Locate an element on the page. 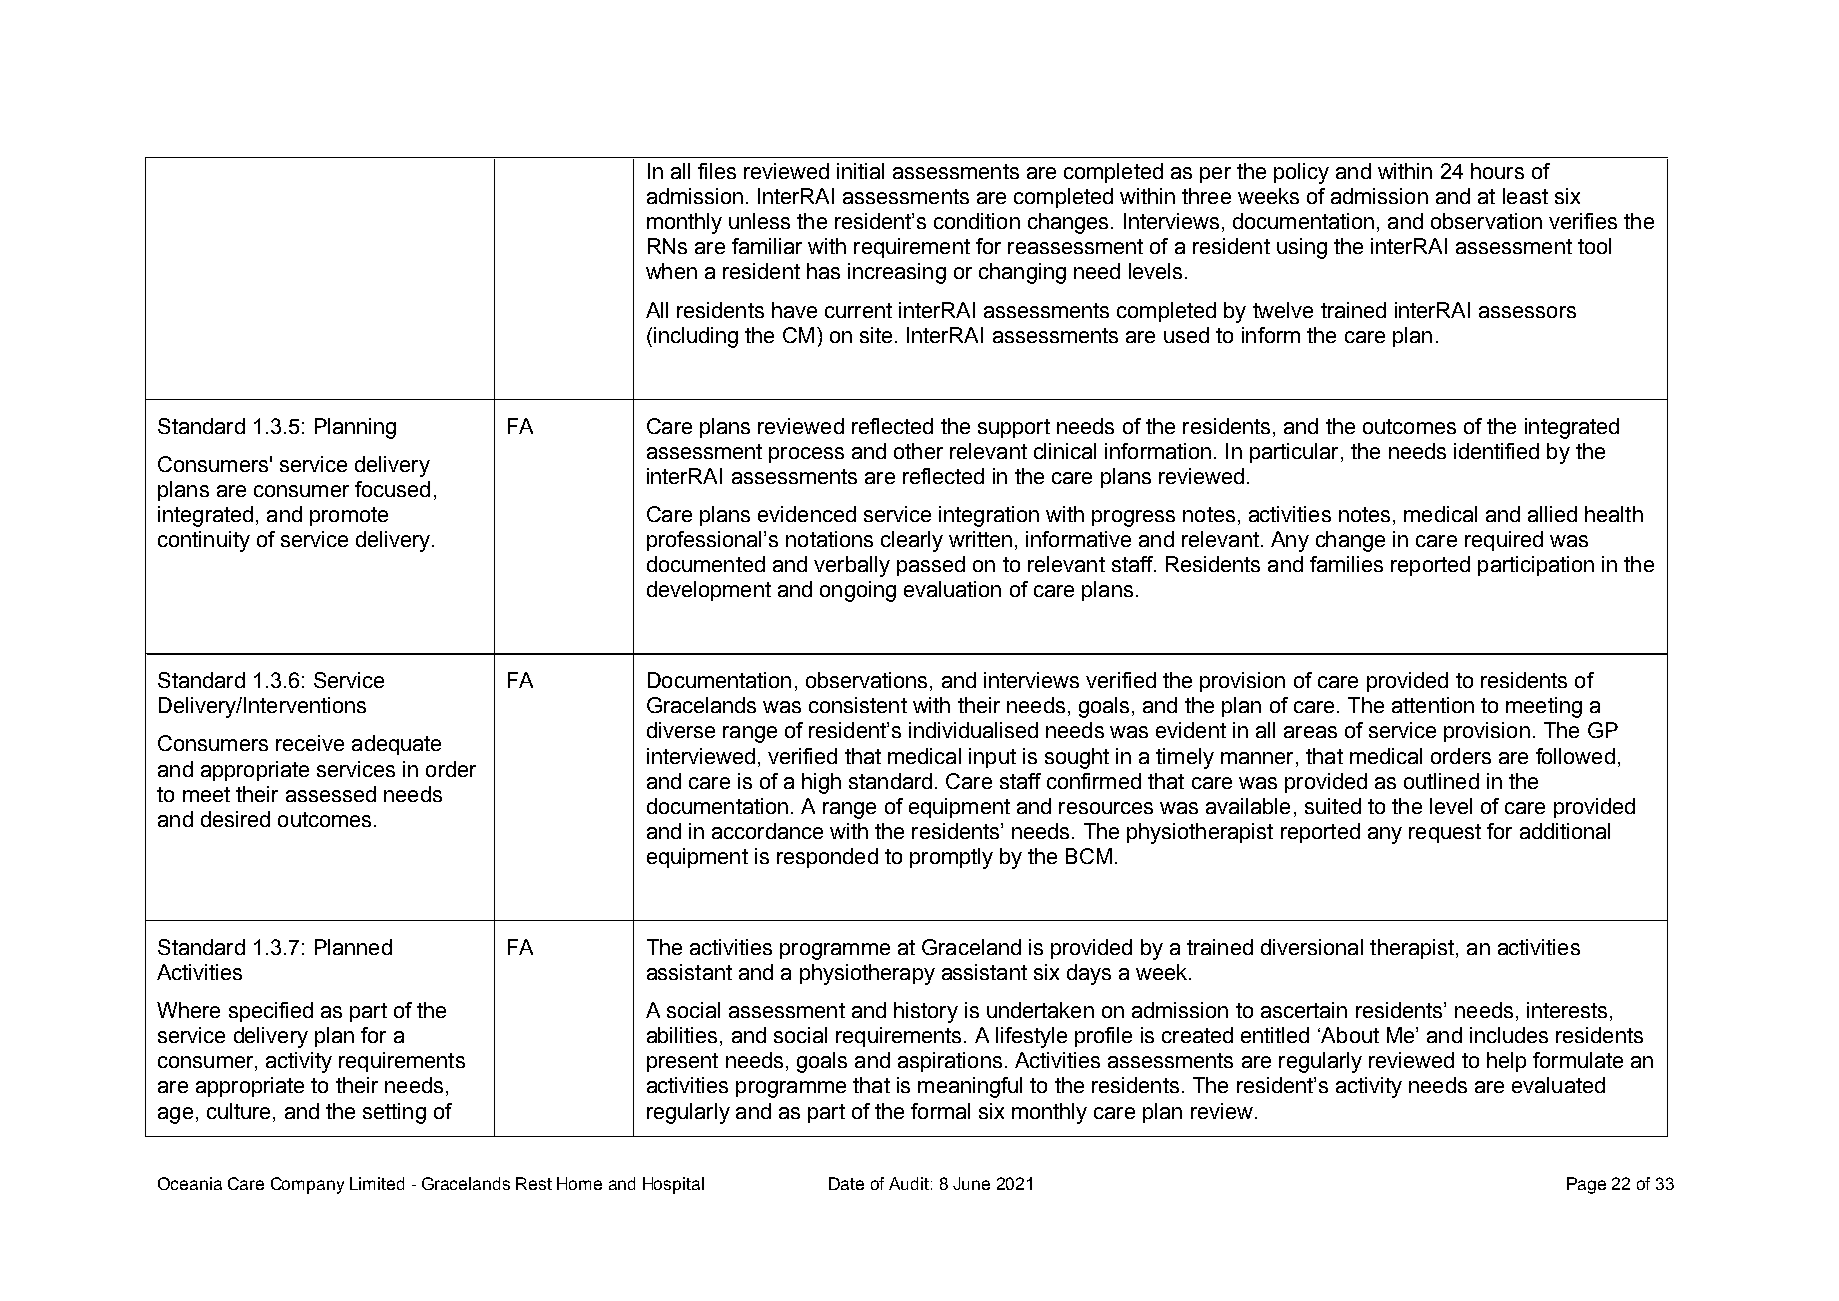  required is located at coordinates (1504, 541).
